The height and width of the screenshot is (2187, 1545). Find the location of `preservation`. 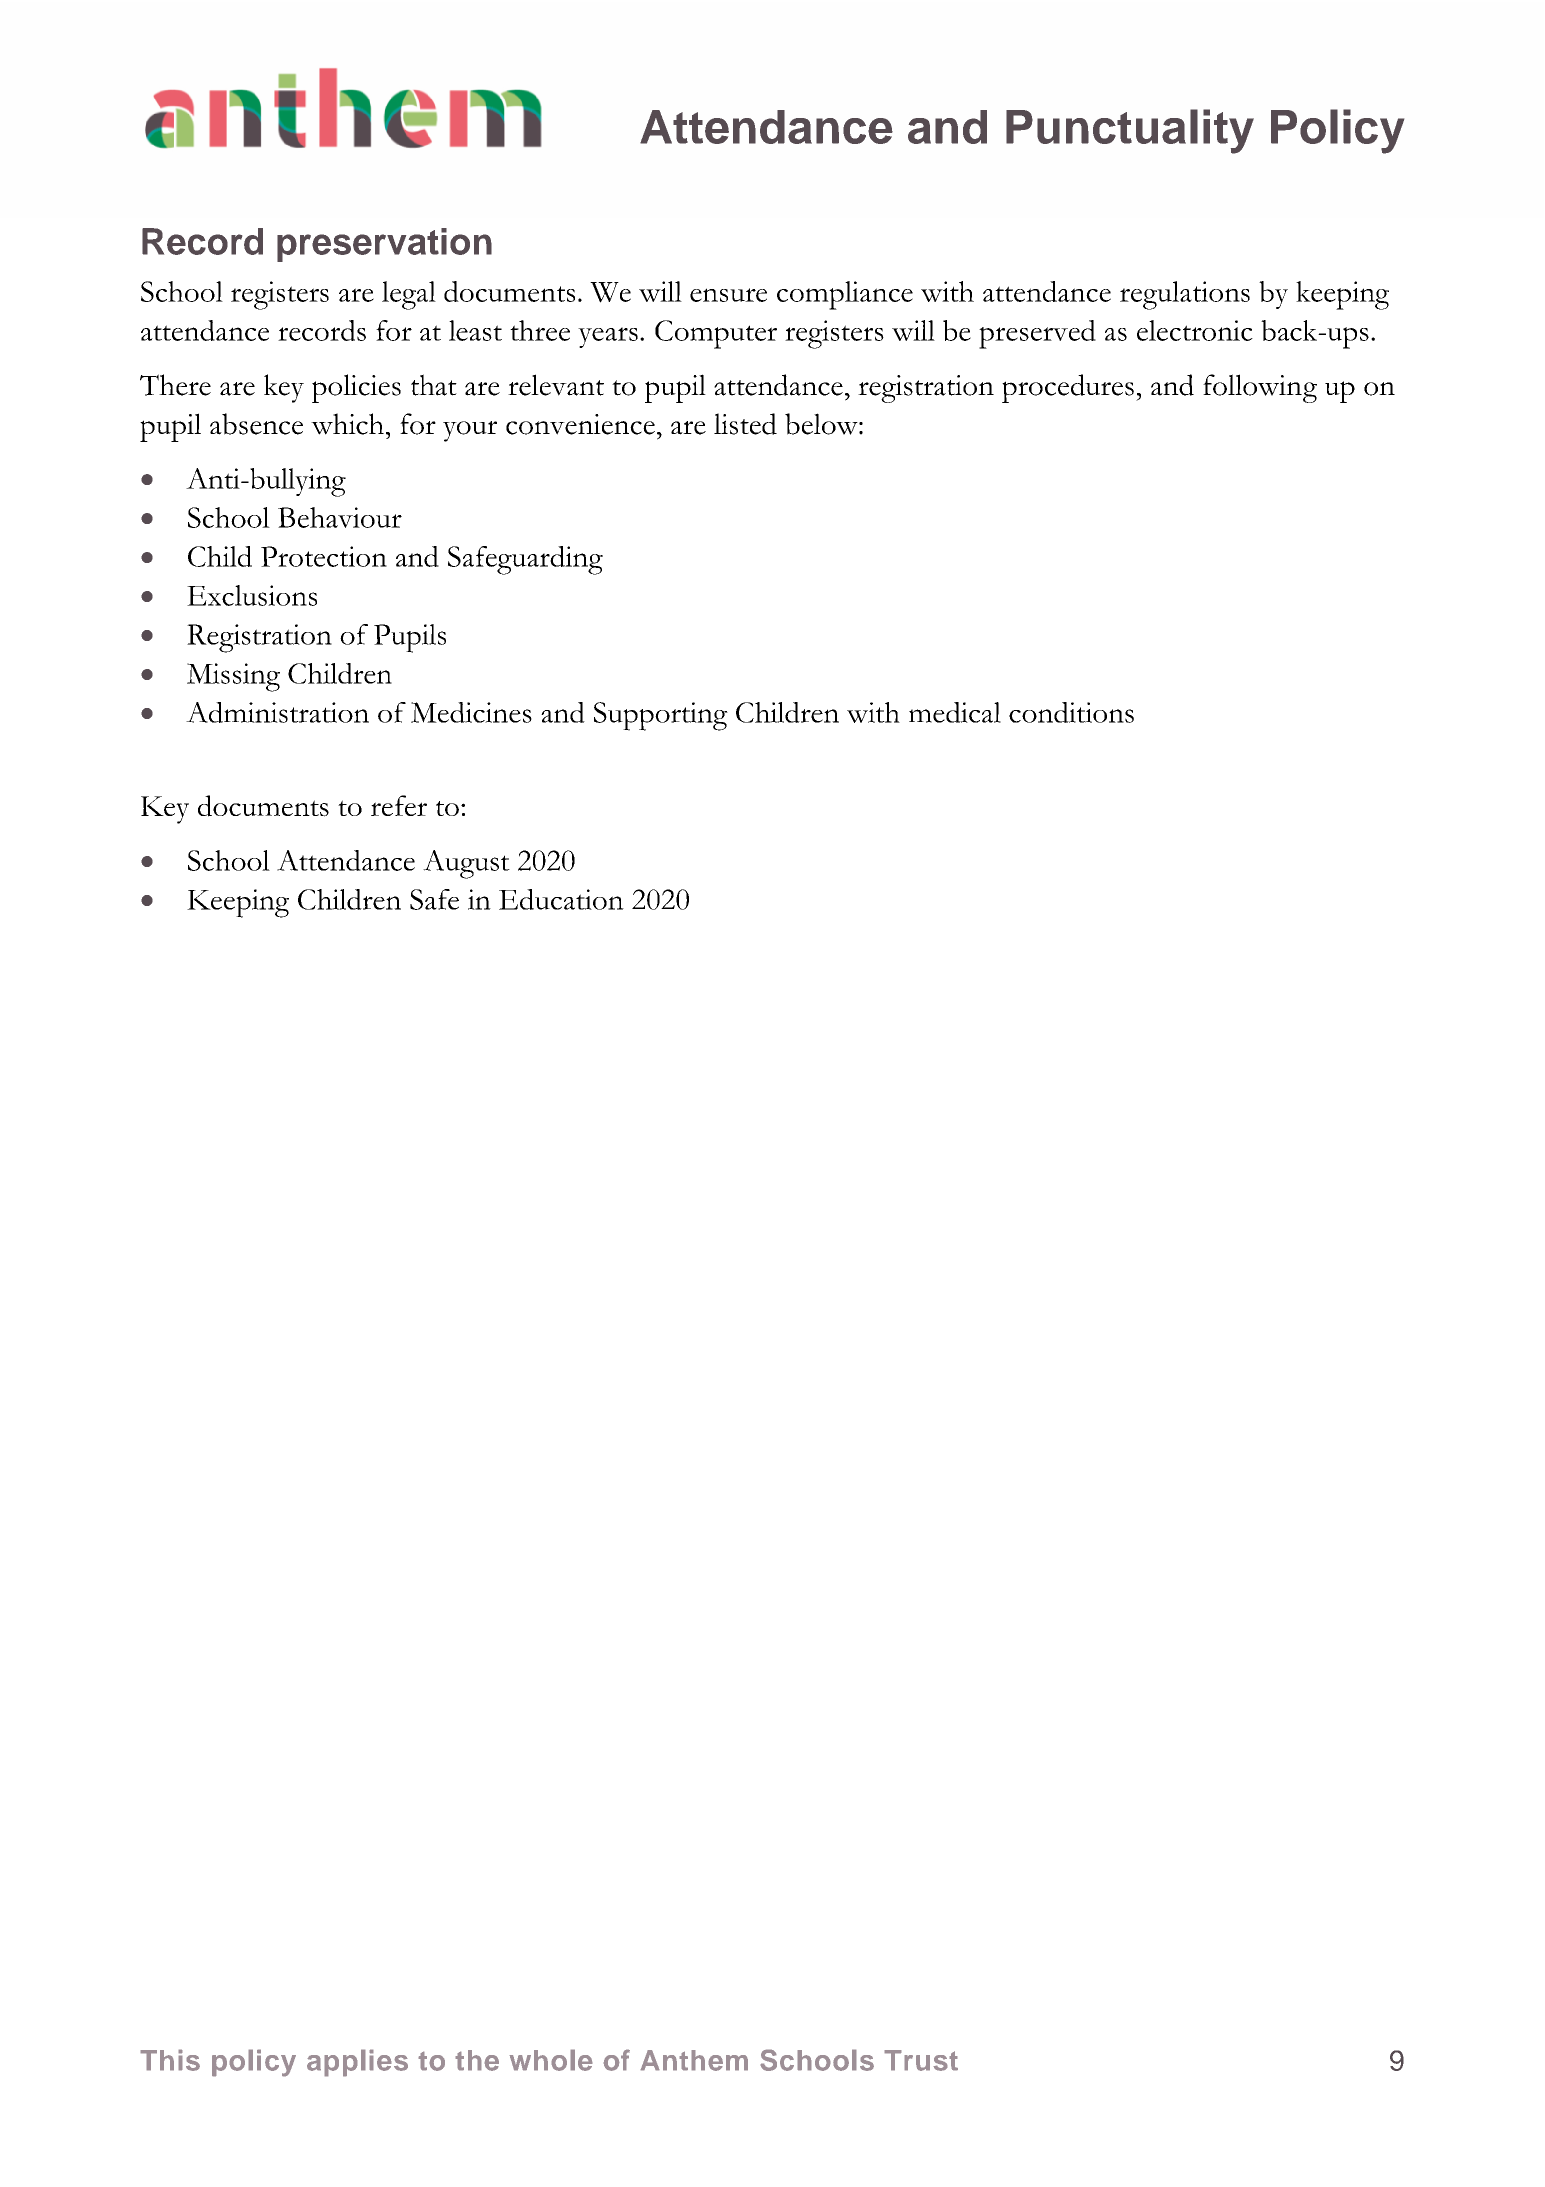

preservation is located at coordinates (384, 245).
